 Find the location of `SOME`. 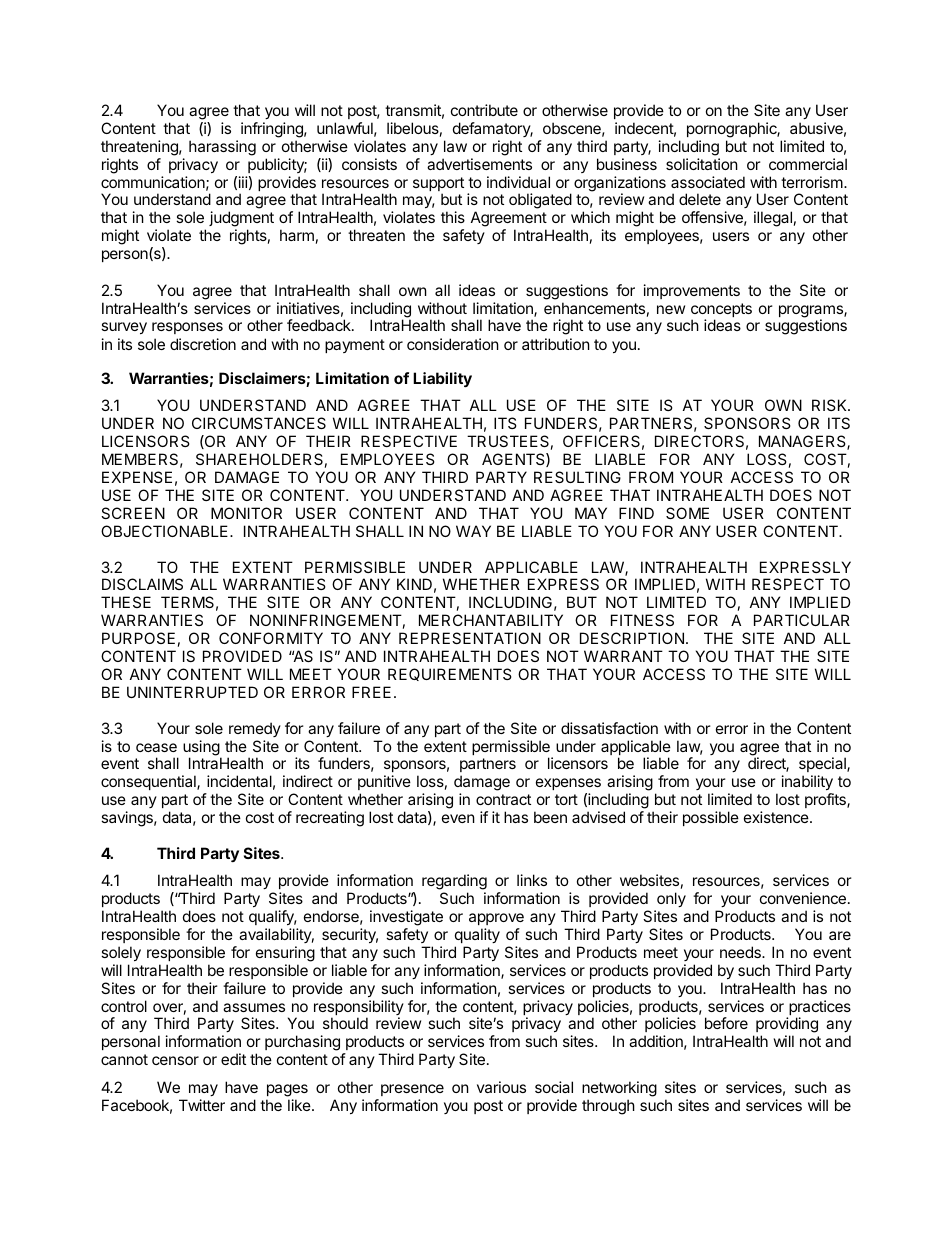

SOME is located at coordinates (687, 513).
